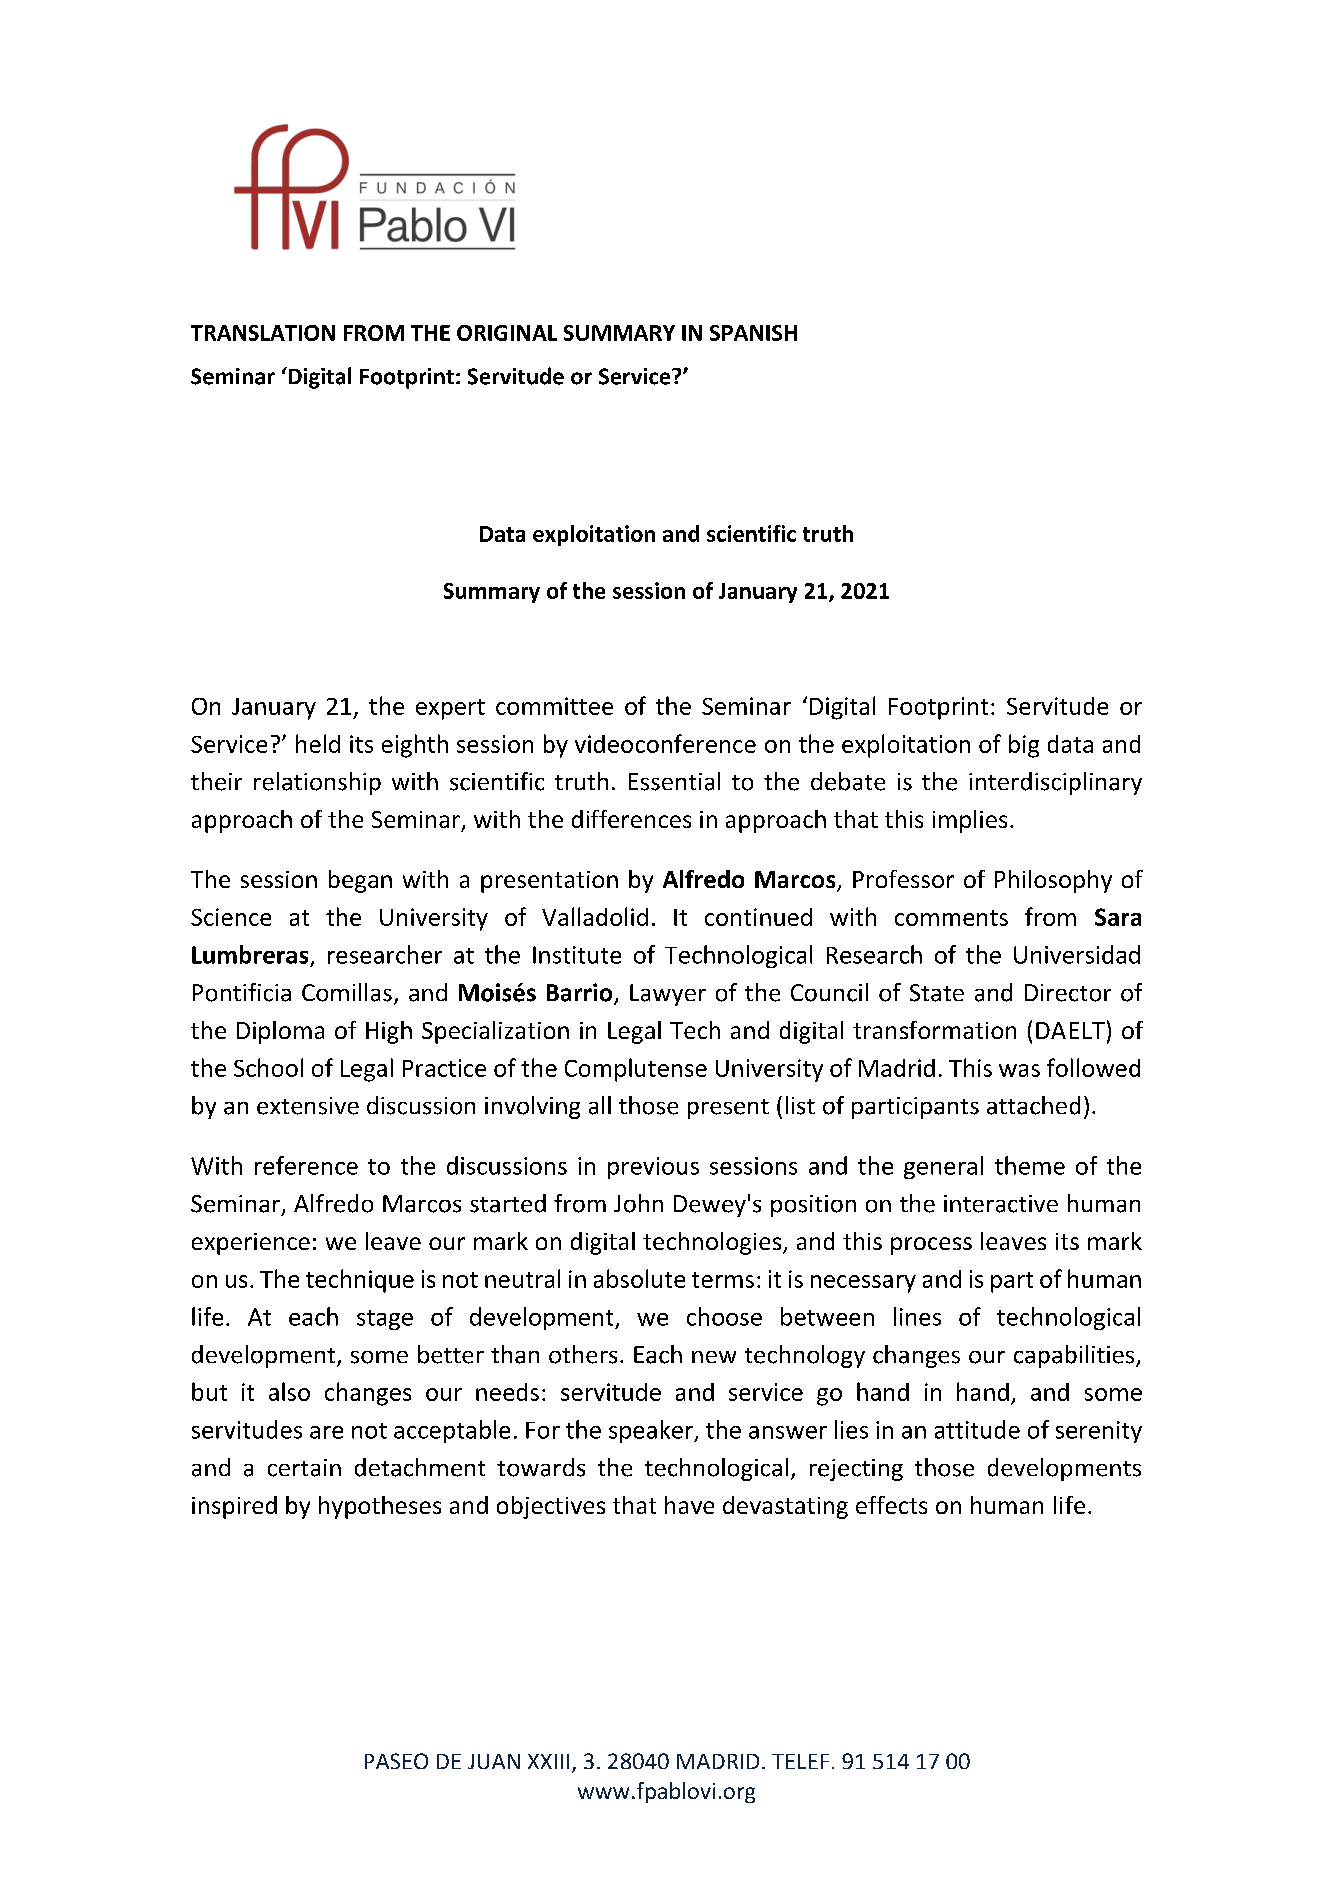 The image size is (1333, 1885). I want to click on new, so click(714, 1357).
